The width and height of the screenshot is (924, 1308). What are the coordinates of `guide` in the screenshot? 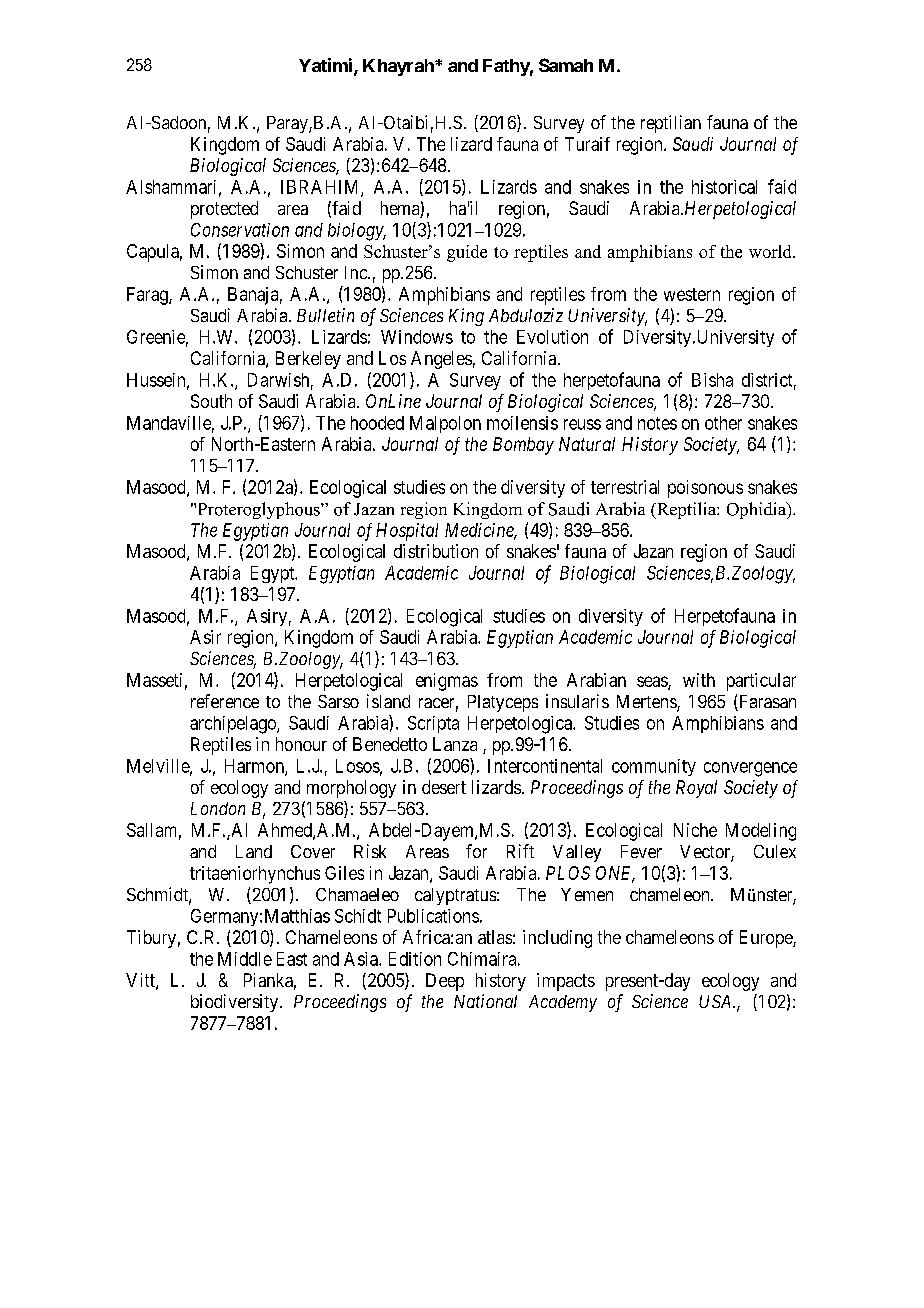 It's located at (467, 253).
